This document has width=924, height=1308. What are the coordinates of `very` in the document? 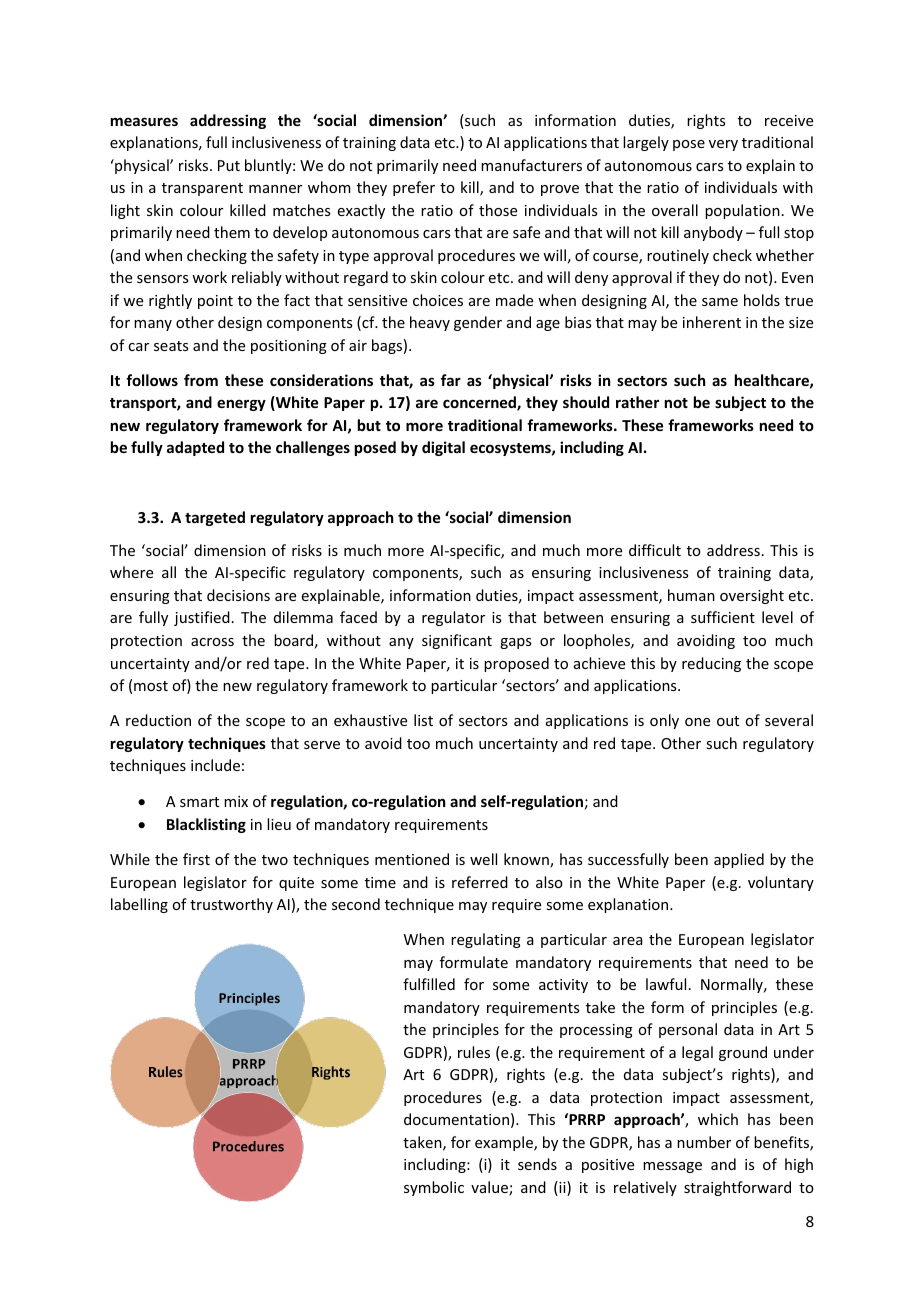 It's located at (723, 145).
